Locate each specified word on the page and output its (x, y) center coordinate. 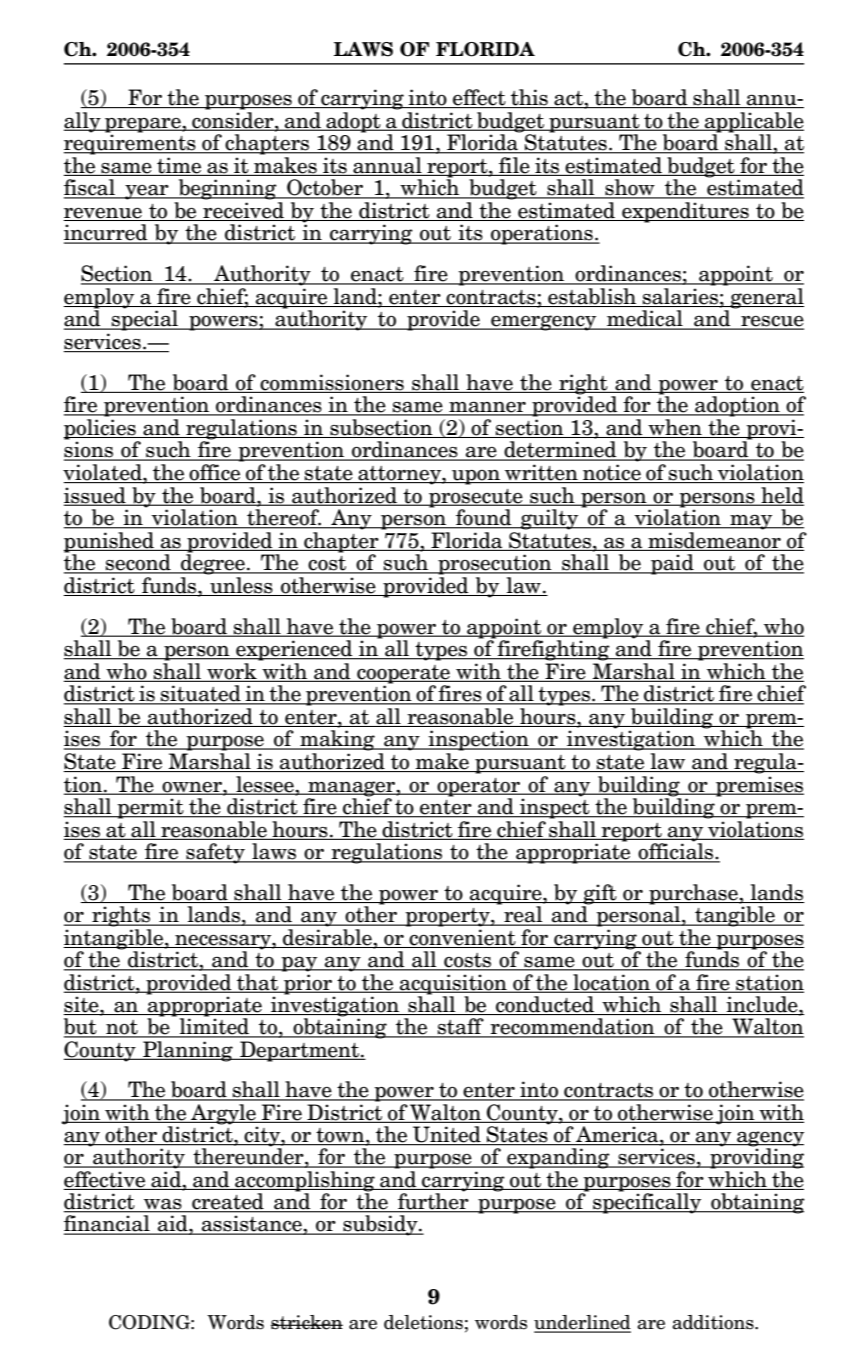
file (514, 165)
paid (672, 564)
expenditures (685, 212)
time (179, 165)
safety (215, 853)
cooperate (403, 674)
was (163, 1205)
